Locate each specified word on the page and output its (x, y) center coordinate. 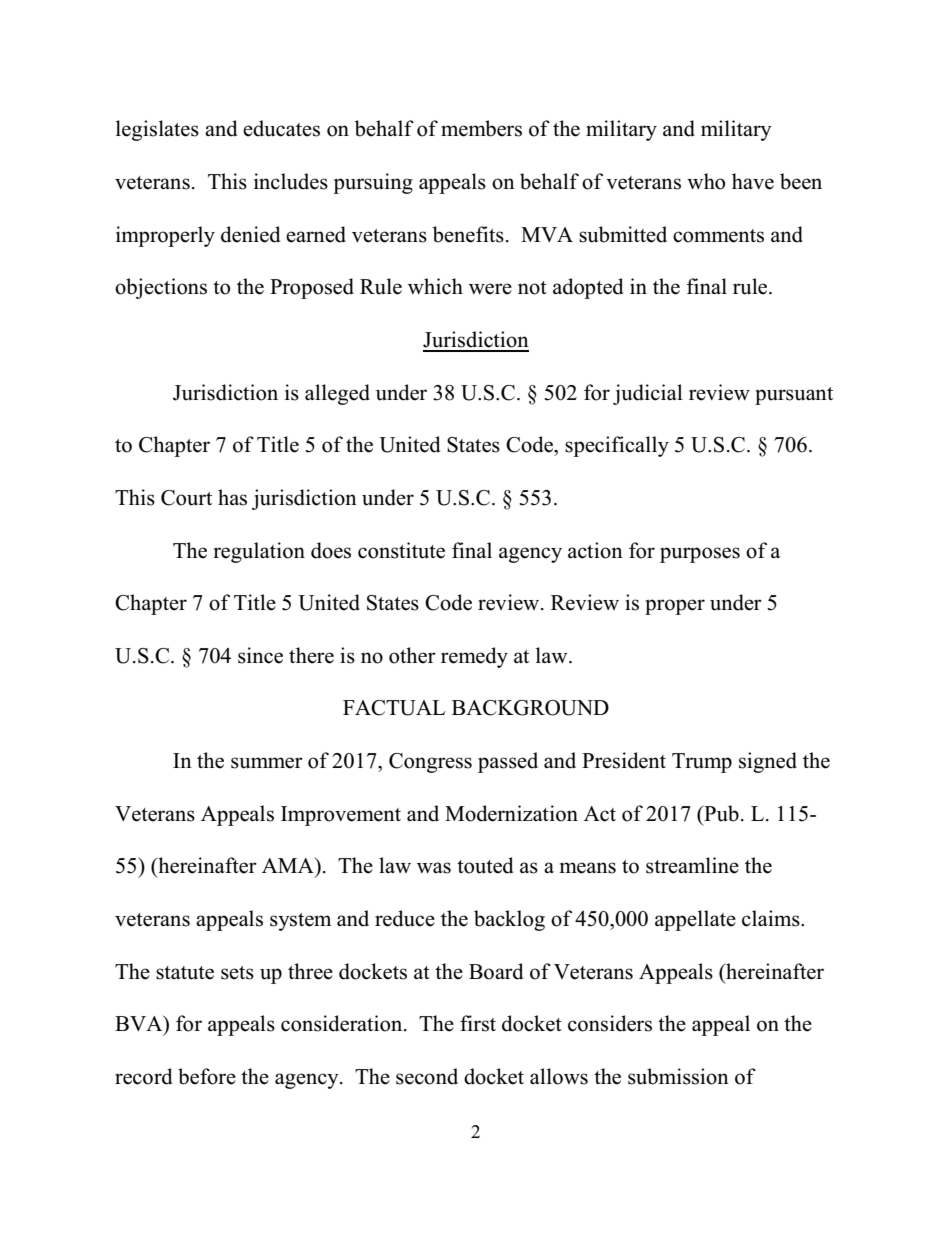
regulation (259, 552)
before (207, 1076)
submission (678, 1076)
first (478, 1023)
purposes (700, 555)
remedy (474, 657)
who (706, 181)
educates (281, 128)
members (481, 128)
